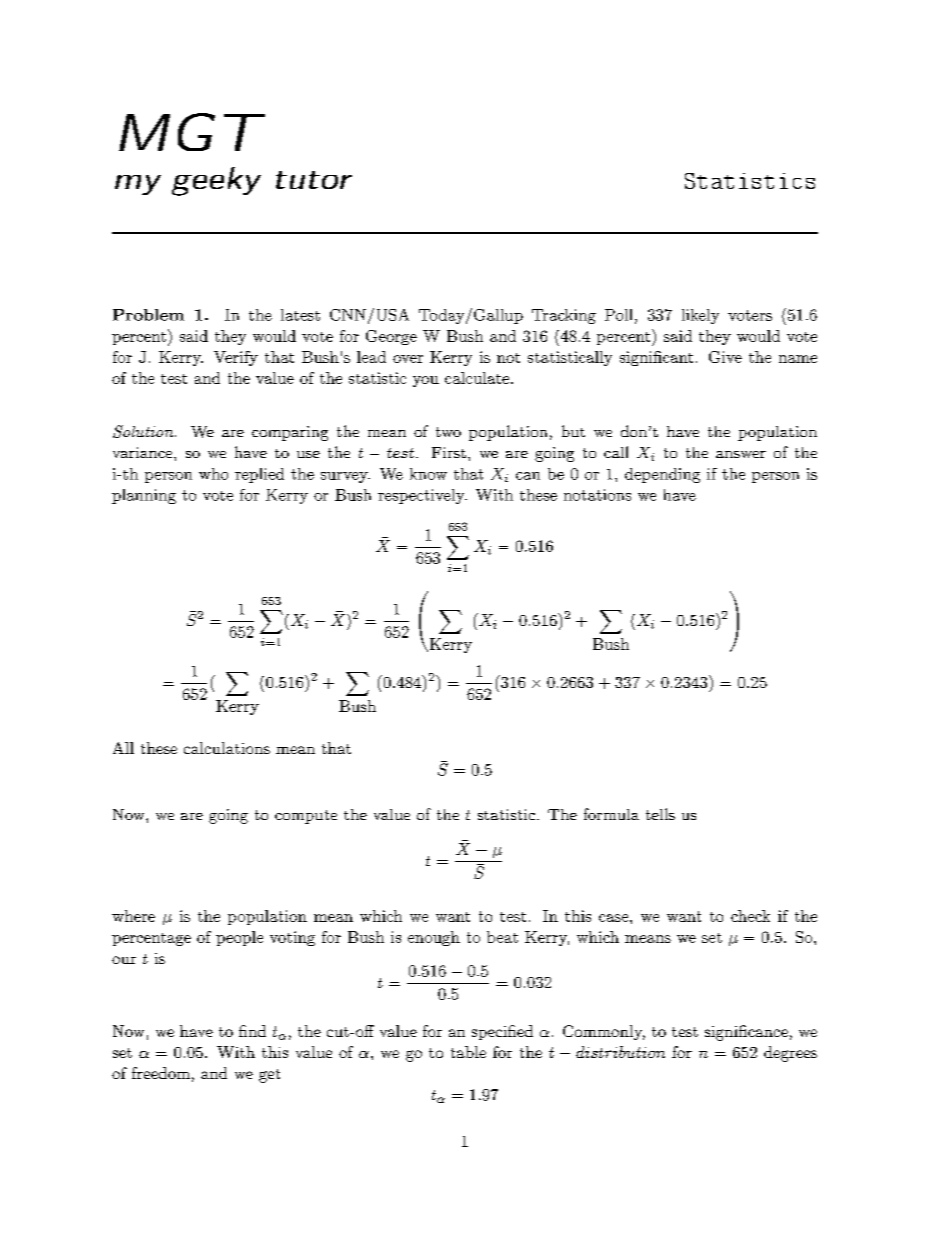 This screenshot has width=952, height=1233. I want to click on geeky, so click(216, 181).
